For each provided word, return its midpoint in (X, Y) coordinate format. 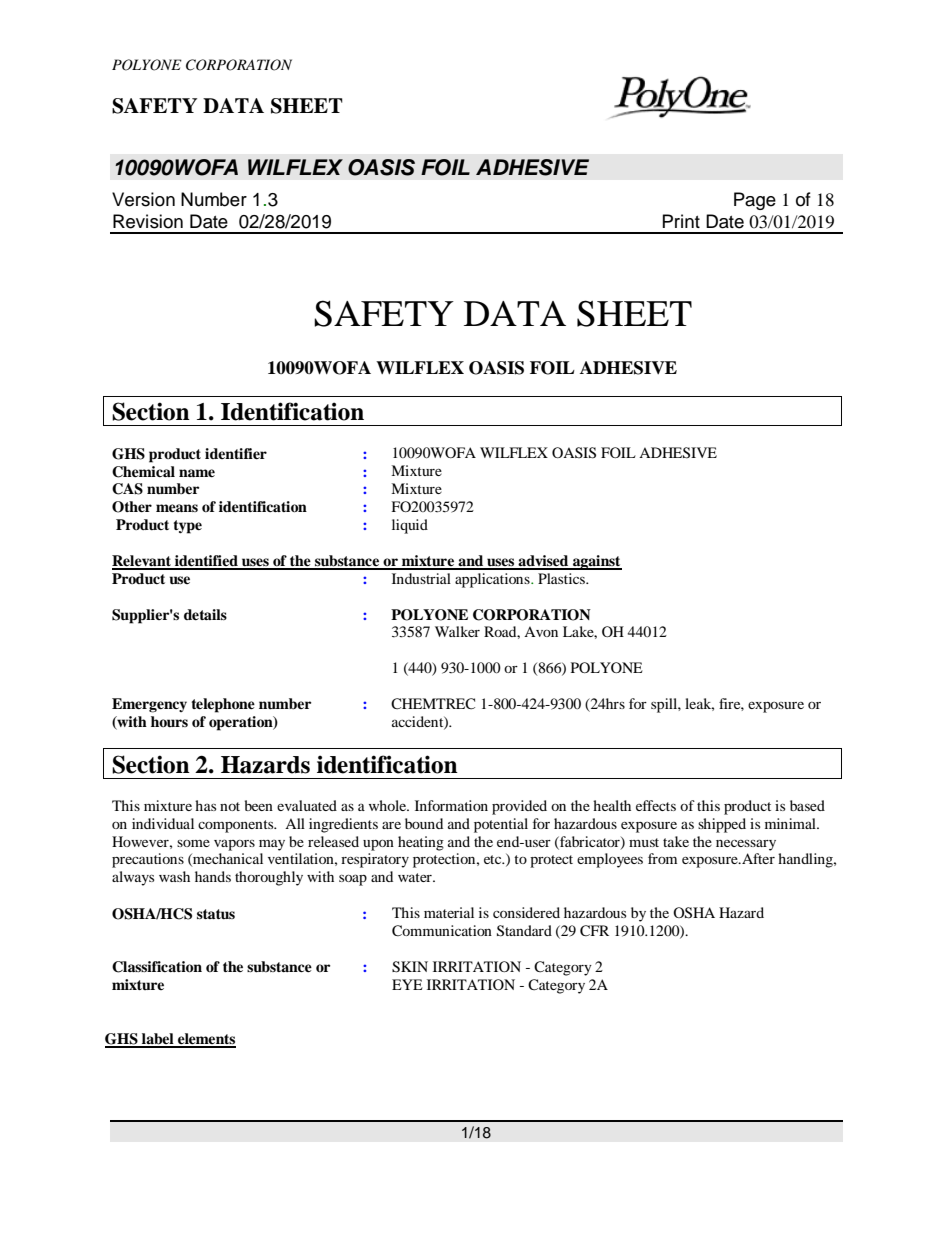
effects (656, 805)
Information (451, 805)
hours (169, 721)
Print (681, 221)
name (197, 473)
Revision (148, 221)
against (596, 562)
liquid (410, 526)
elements (206, 1040)
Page (755, 201)
